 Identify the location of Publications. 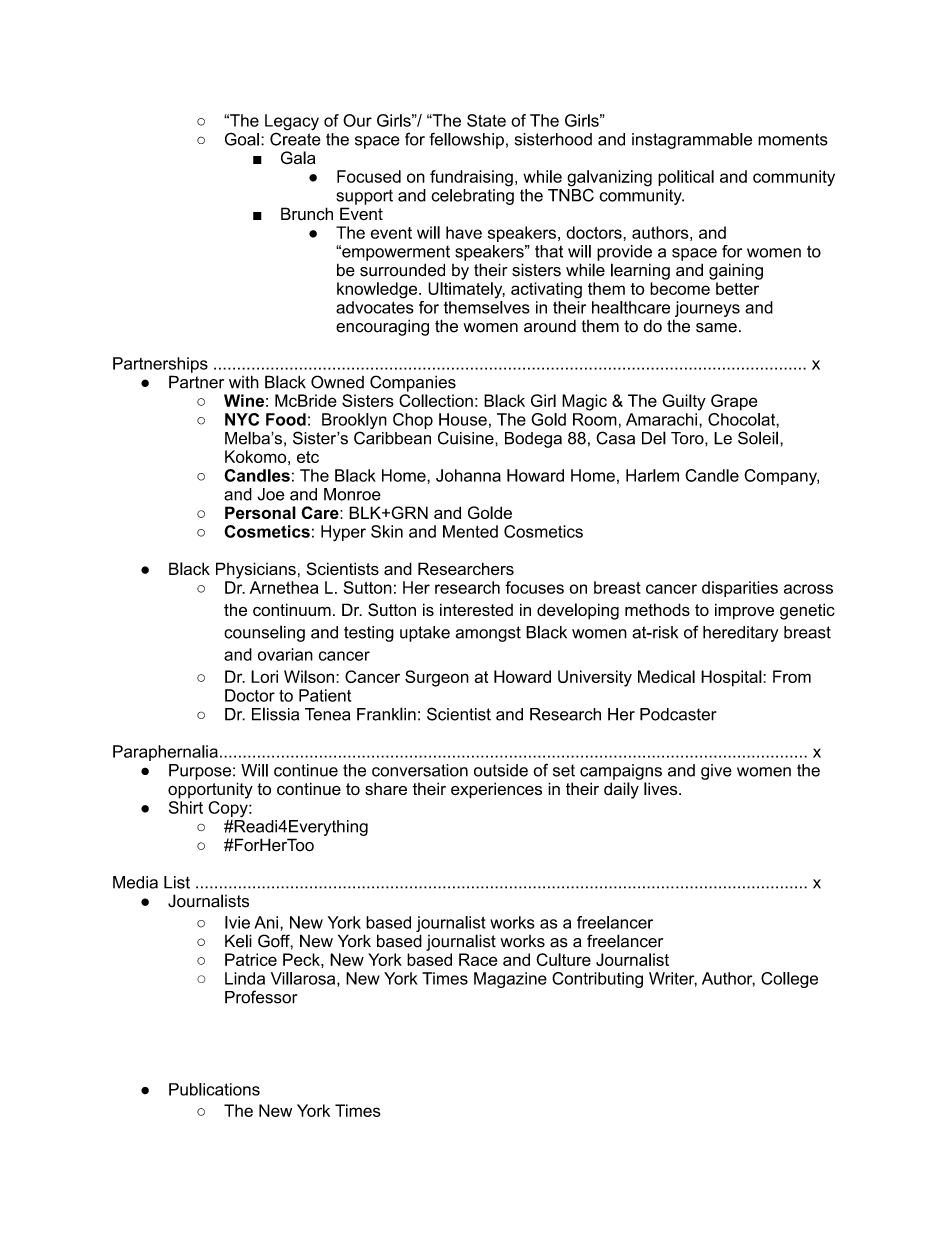
(214, 1089).
